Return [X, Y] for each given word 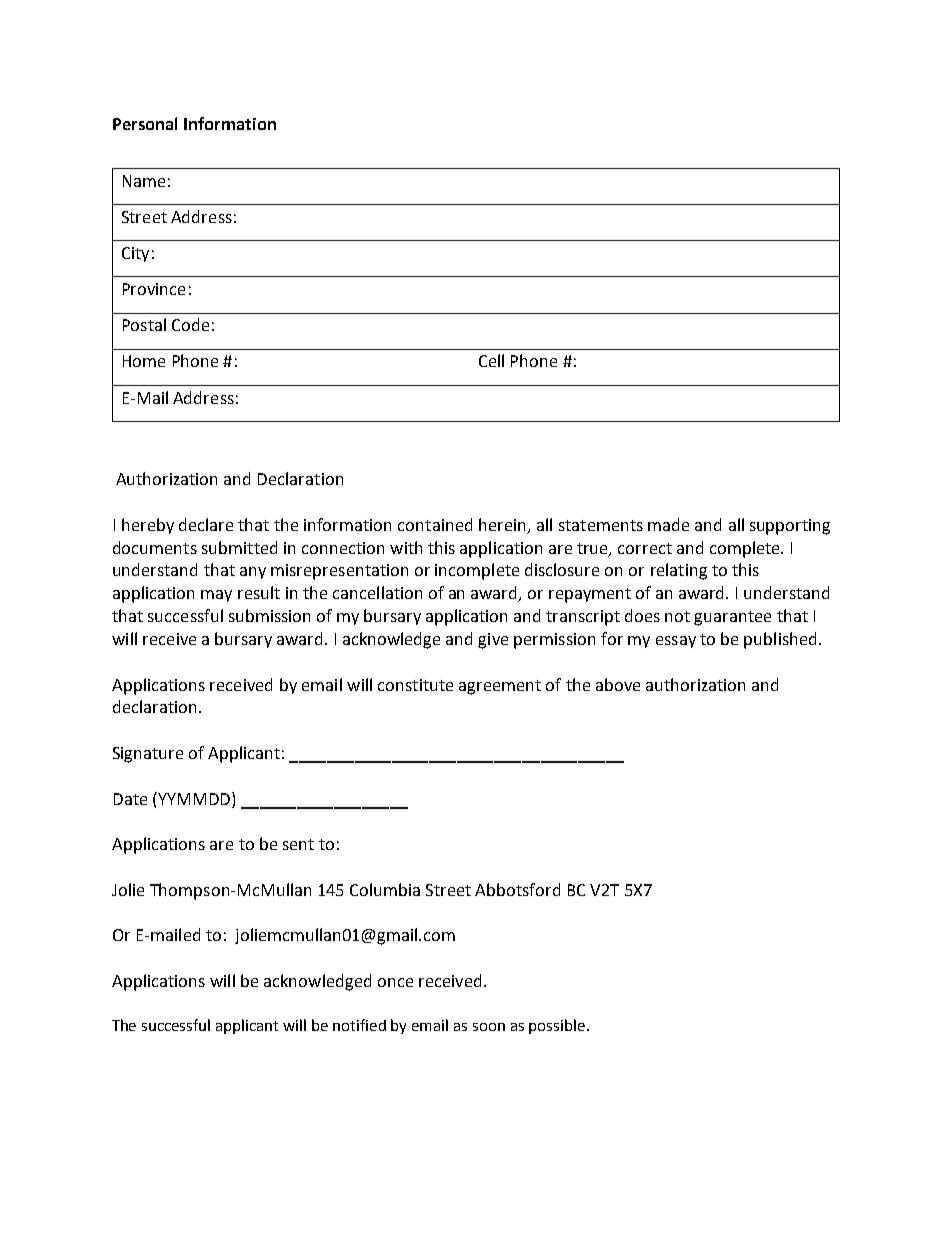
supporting [790, 527]
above [618, 684]
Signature [148, 755]
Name [144, 181]
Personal [145, 123]
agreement [500, 687]
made [668, 524]
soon [489, 1027]
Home [144, 361]
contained [435, 524]
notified [359, 1025]
